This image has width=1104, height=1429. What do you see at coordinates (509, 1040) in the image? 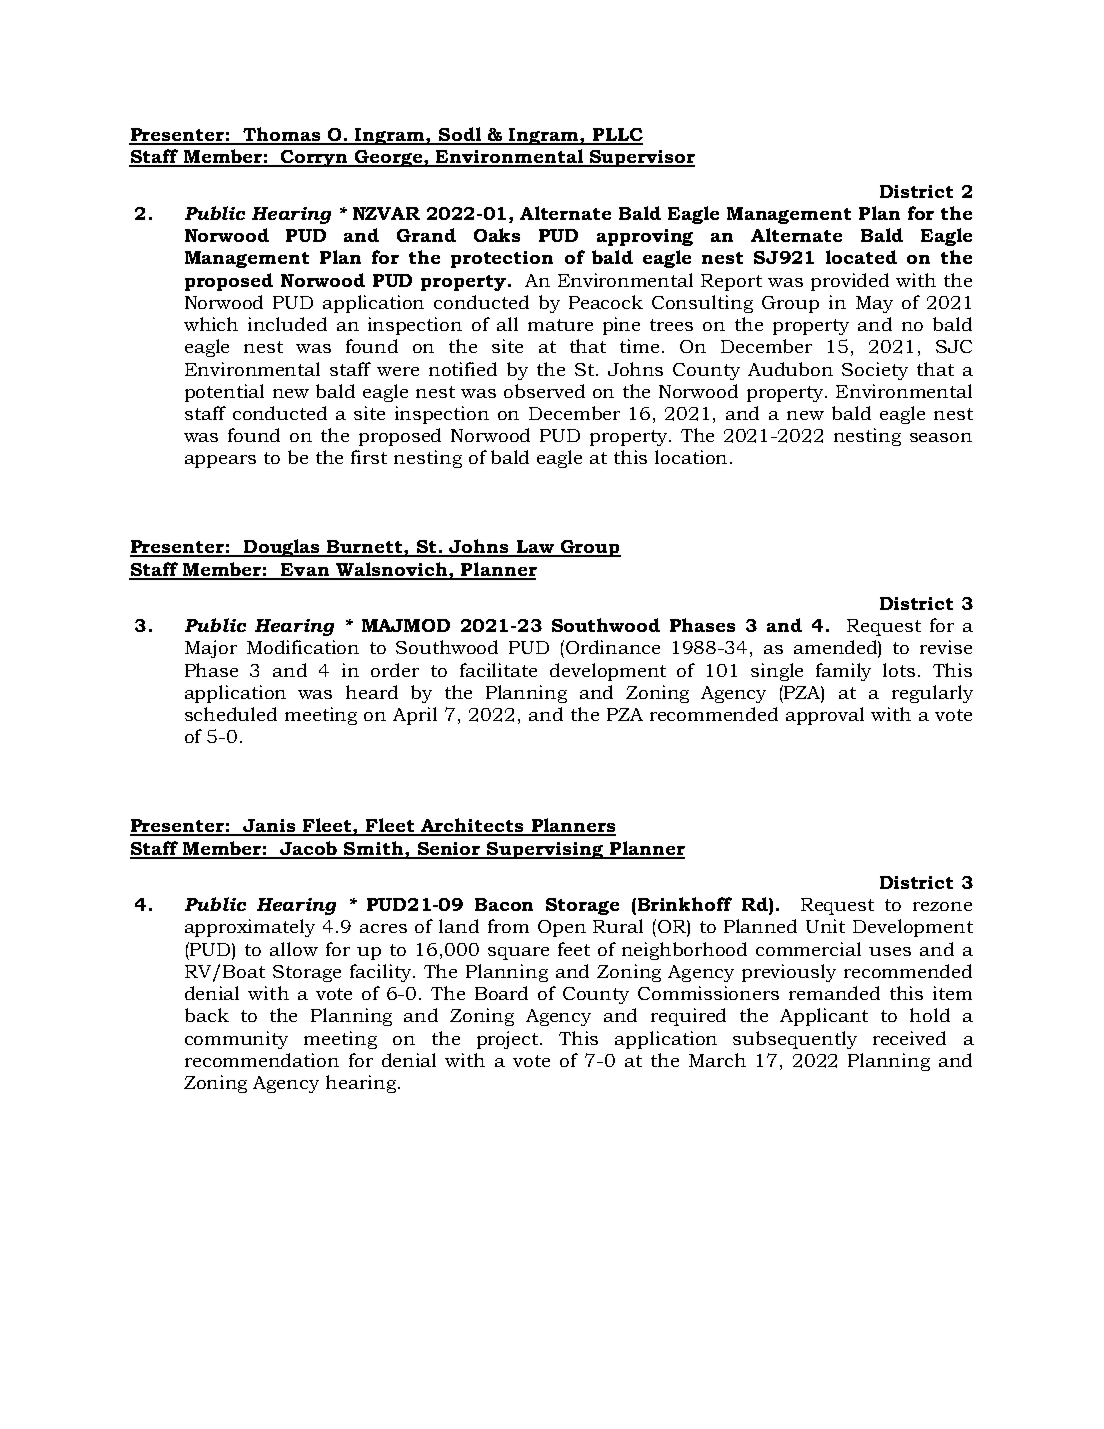
I see `project` at bounding box center [509, 1040].
